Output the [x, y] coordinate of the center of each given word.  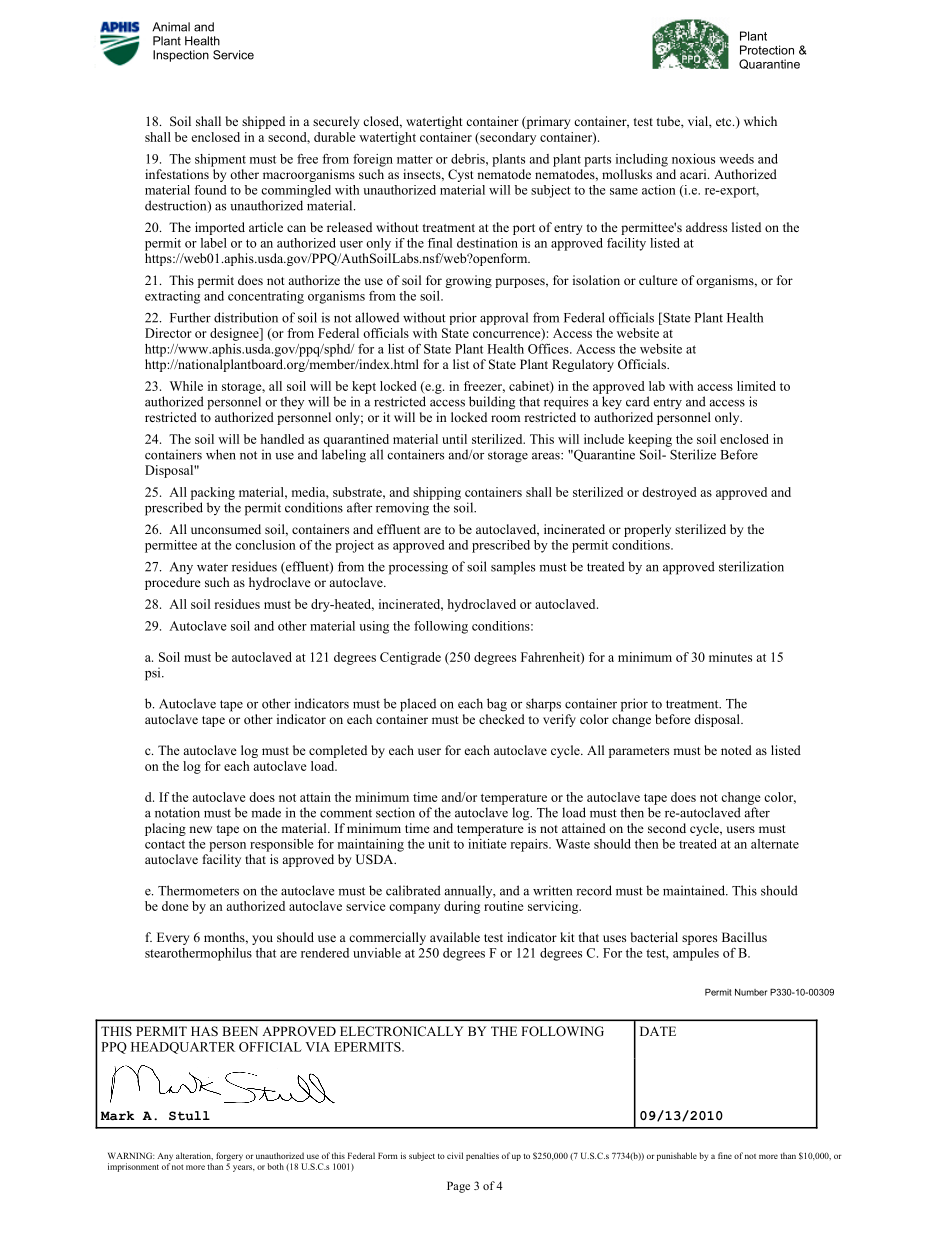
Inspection [181, 56]
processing [418, 568]
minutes [730, 657]
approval [504, 318]
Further [190, 317]
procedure [173, 583]
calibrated [413, 890]
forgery [229, 1156]
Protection [767, 50]
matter [415, 159]
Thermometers [198, 890]
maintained [695, 890]
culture [658, 280]
